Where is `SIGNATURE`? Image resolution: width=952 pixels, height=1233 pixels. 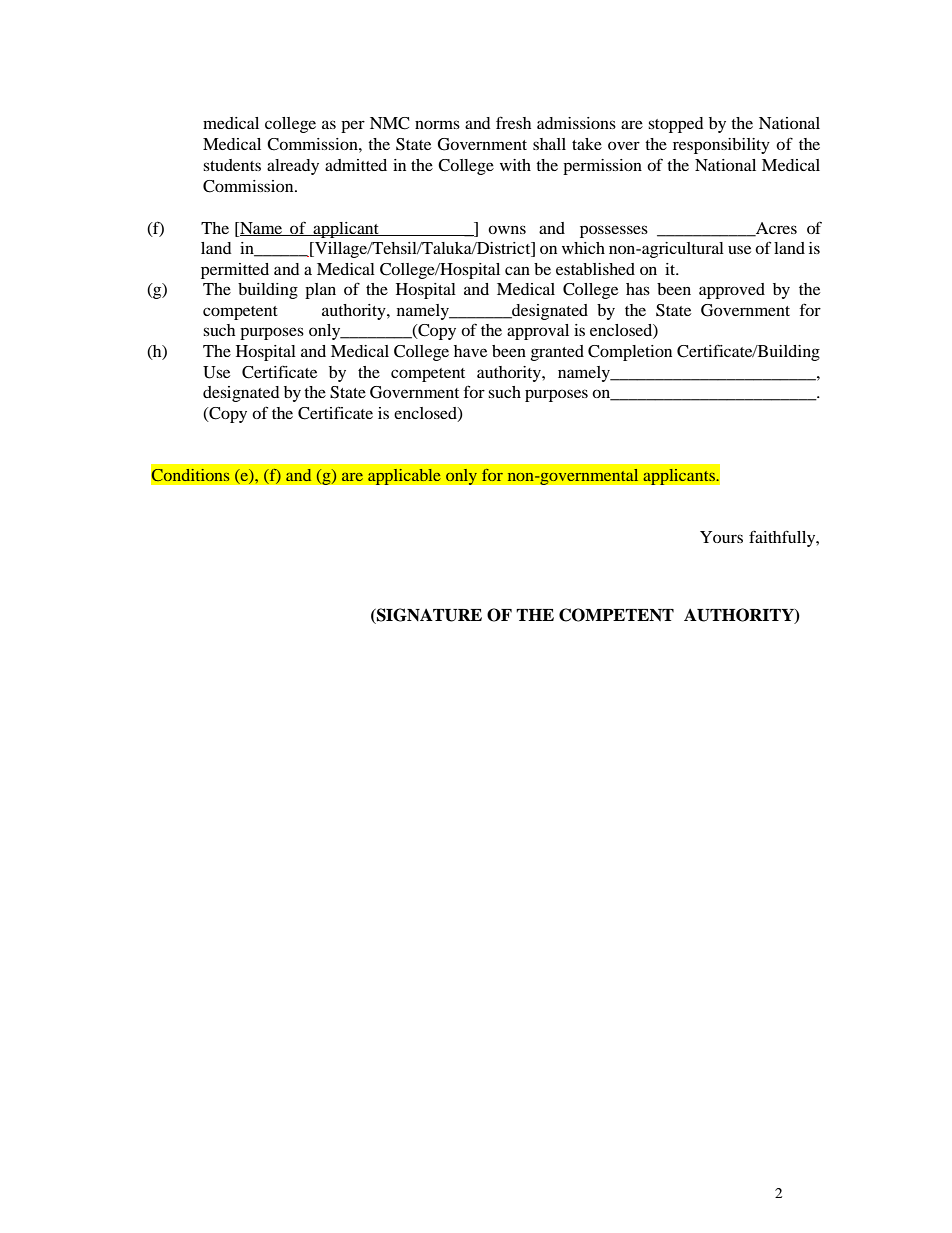
SIGNATURE is located at coordinates (428, 616).
